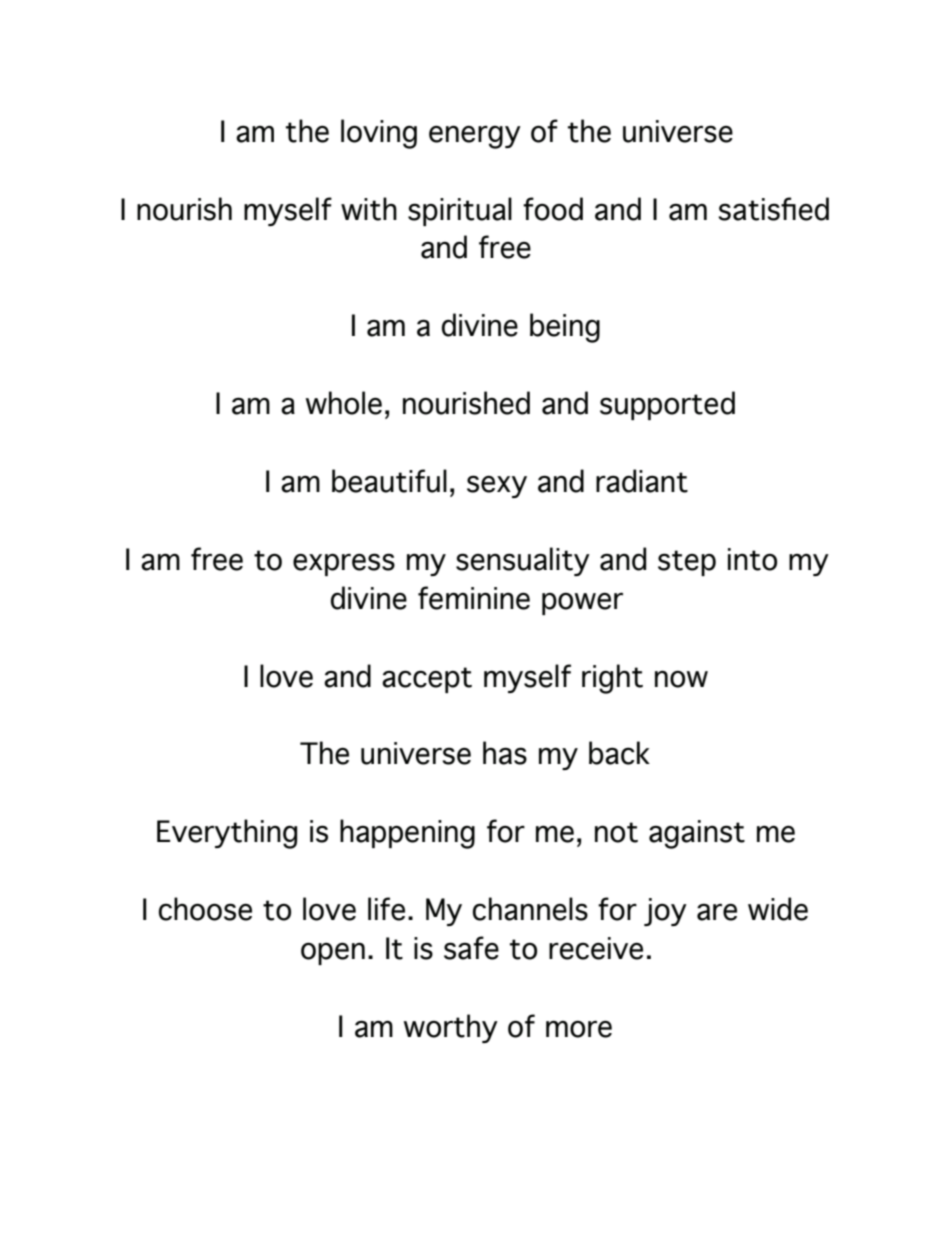  Describe the element at coordinates (474, 598) in the screenshot. I see `feminine` at that location.
